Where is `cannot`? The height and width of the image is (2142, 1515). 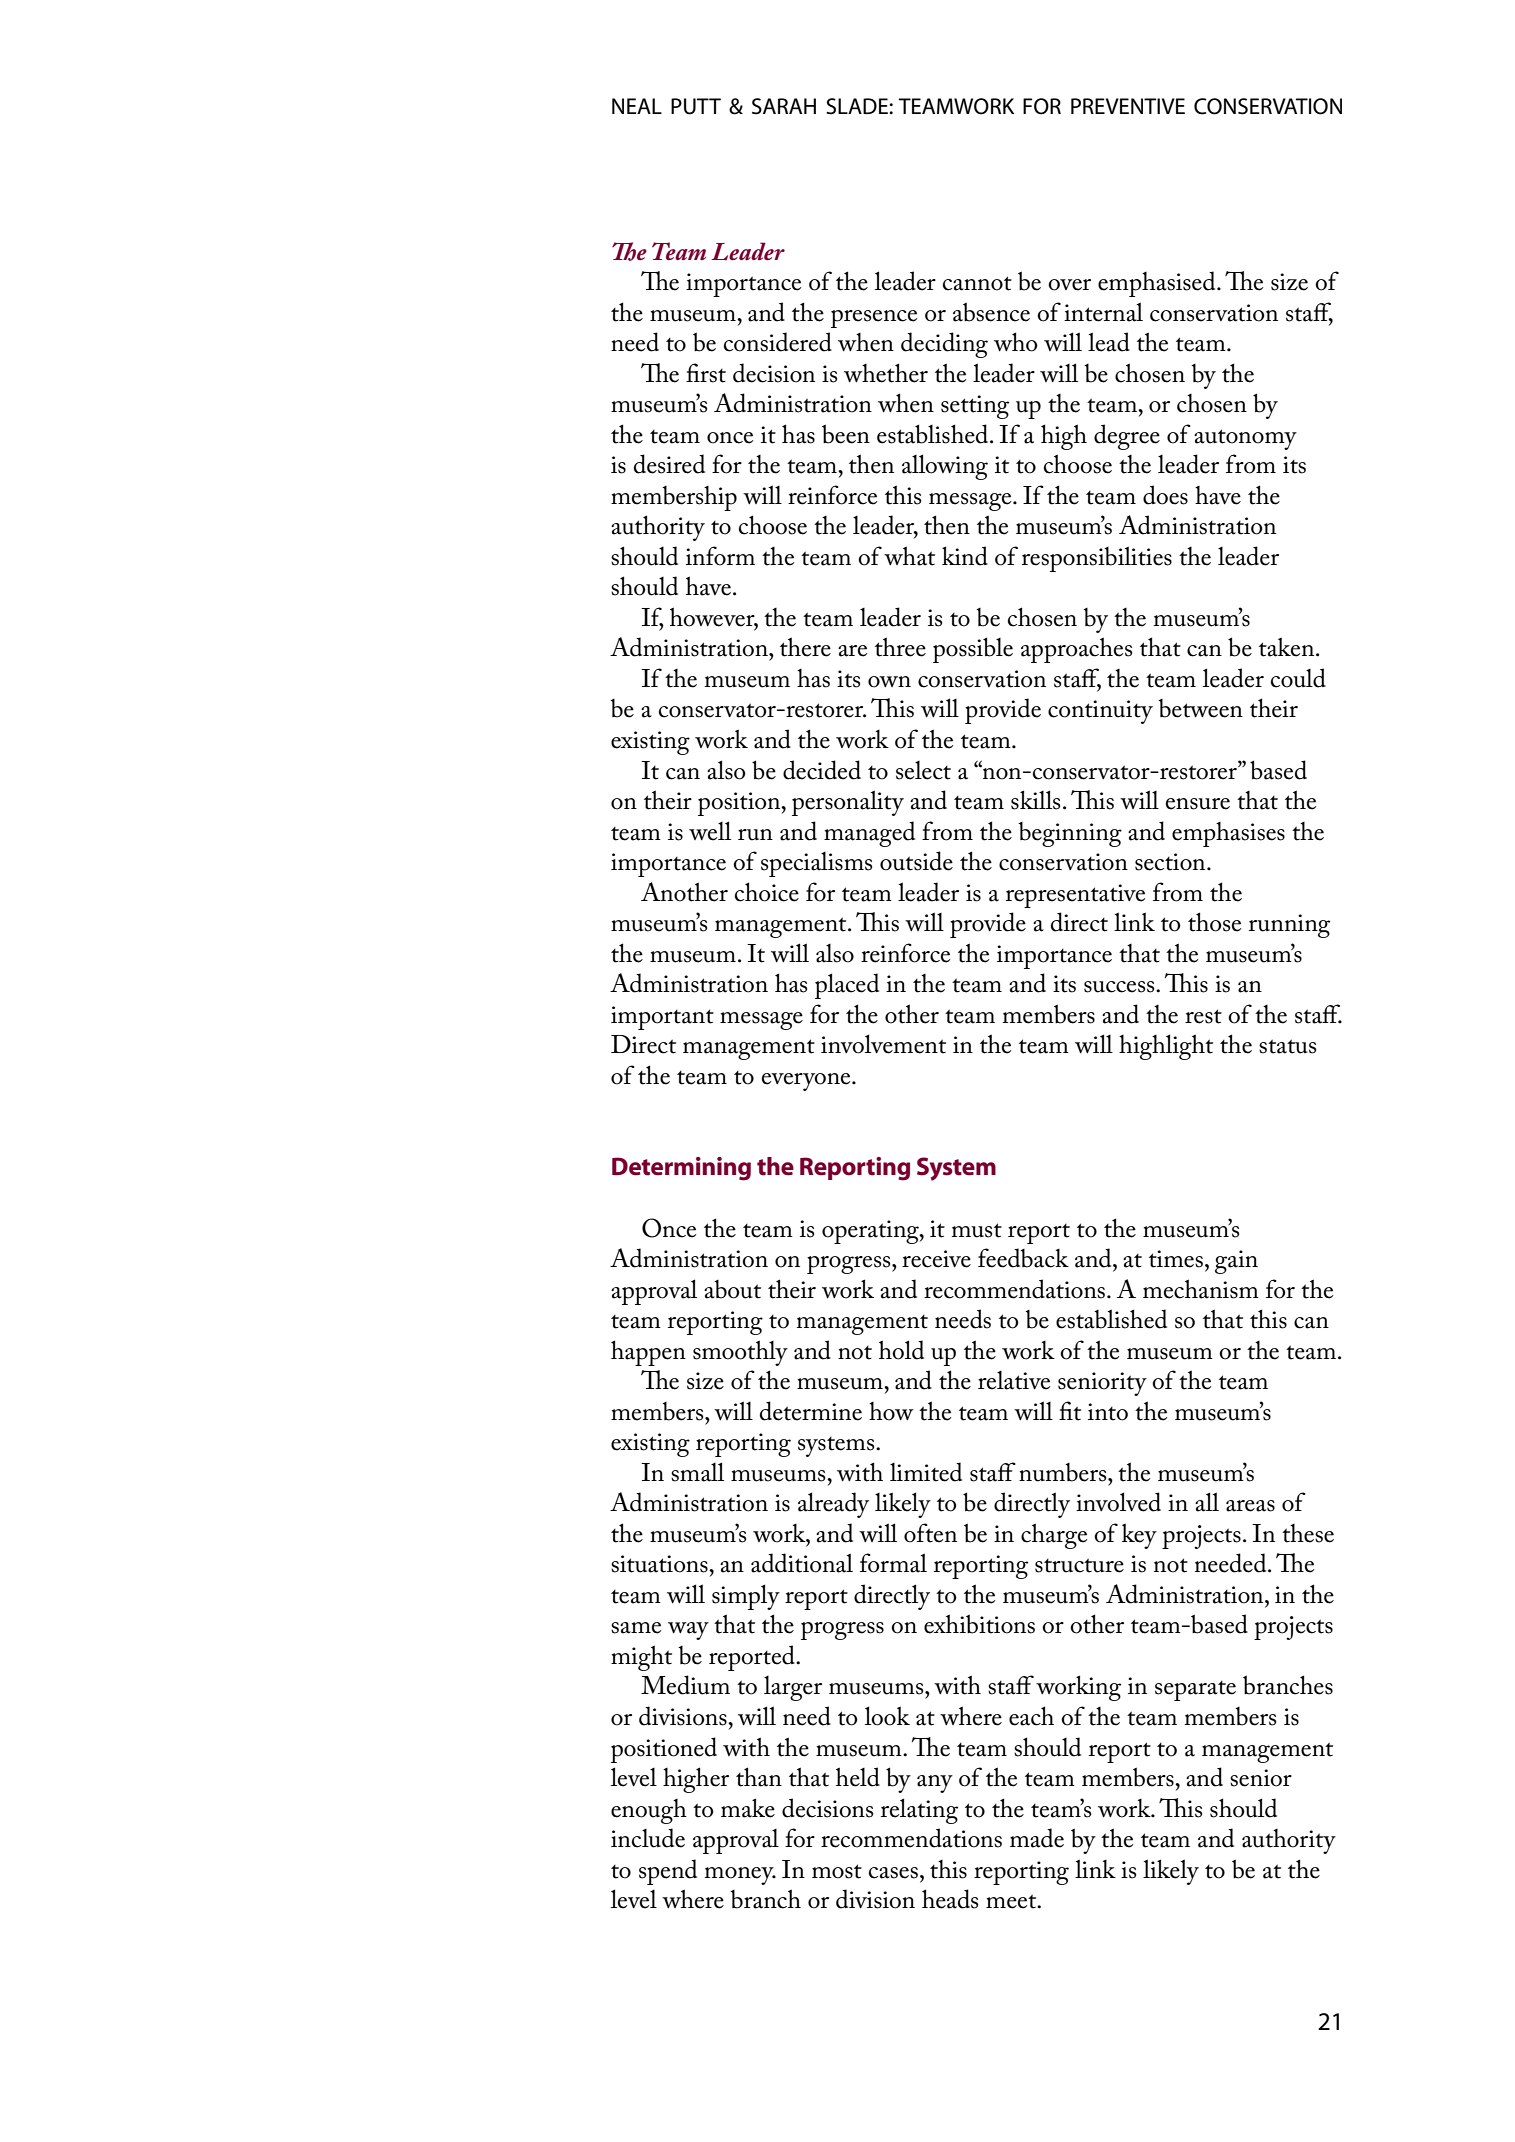
cannot is located at coordinates (977, 283).
